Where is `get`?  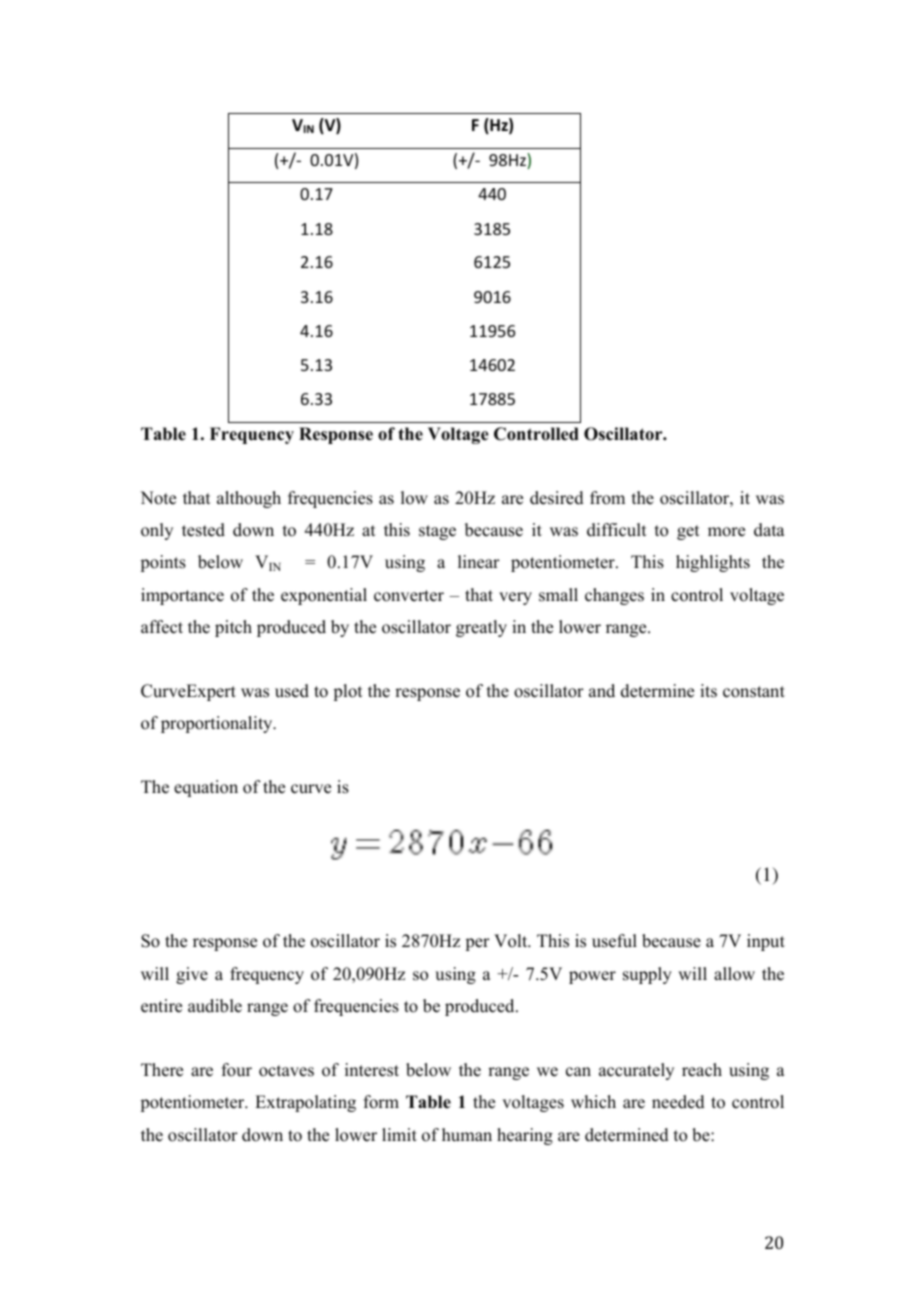
get is located at coordinates (688, 532).
